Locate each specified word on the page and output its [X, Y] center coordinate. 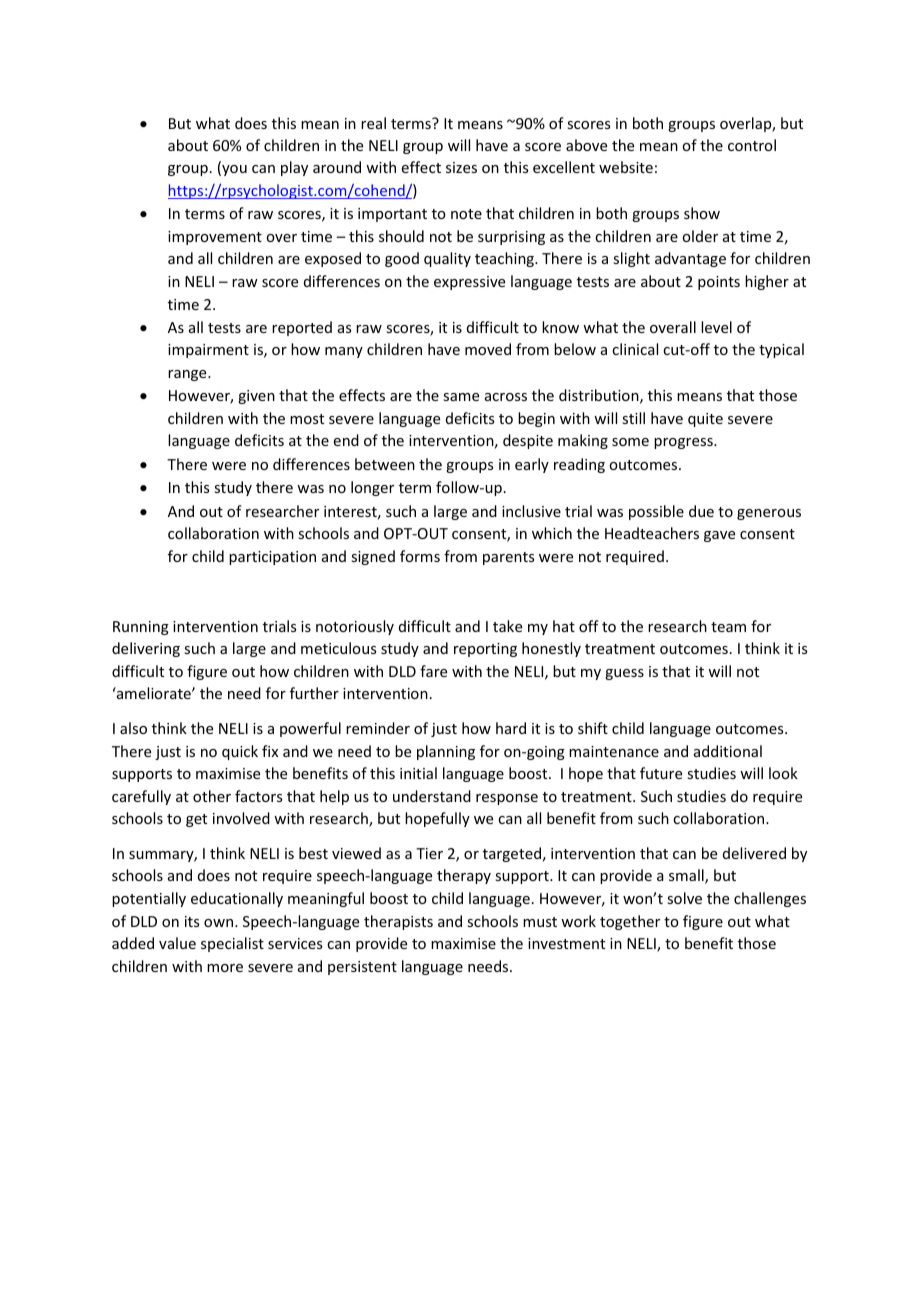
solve [684, 898]
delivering [146, 649]
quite [705, 420]
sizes [461, 167]
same [461, 397]
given [256, 397]
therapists [398, 922]
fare [433, 671]
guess [624, 674]
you [233, 170]
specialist [232, 944]
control [752, 145]
